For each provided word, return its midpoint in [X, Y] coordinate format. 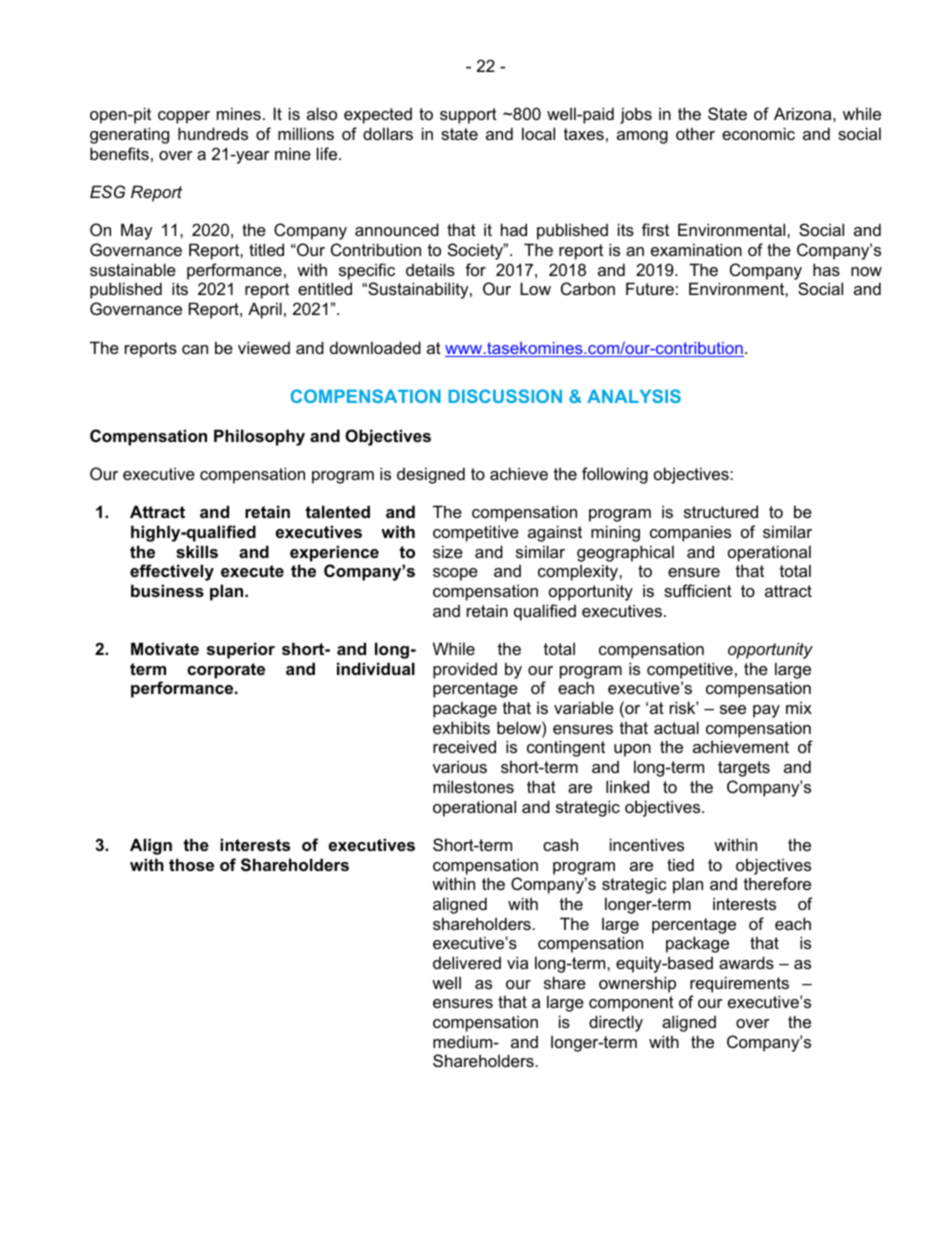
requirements [739, 984]
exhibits [461, 727]
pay [766, 711]
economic [758, 133]
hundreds [213, 133]
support [468, 116]
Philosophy [259, 437]
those [191, 864]
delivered [467, 962]
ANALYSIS [634, 396]
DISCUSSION [505, 396]
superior [241, 650]
